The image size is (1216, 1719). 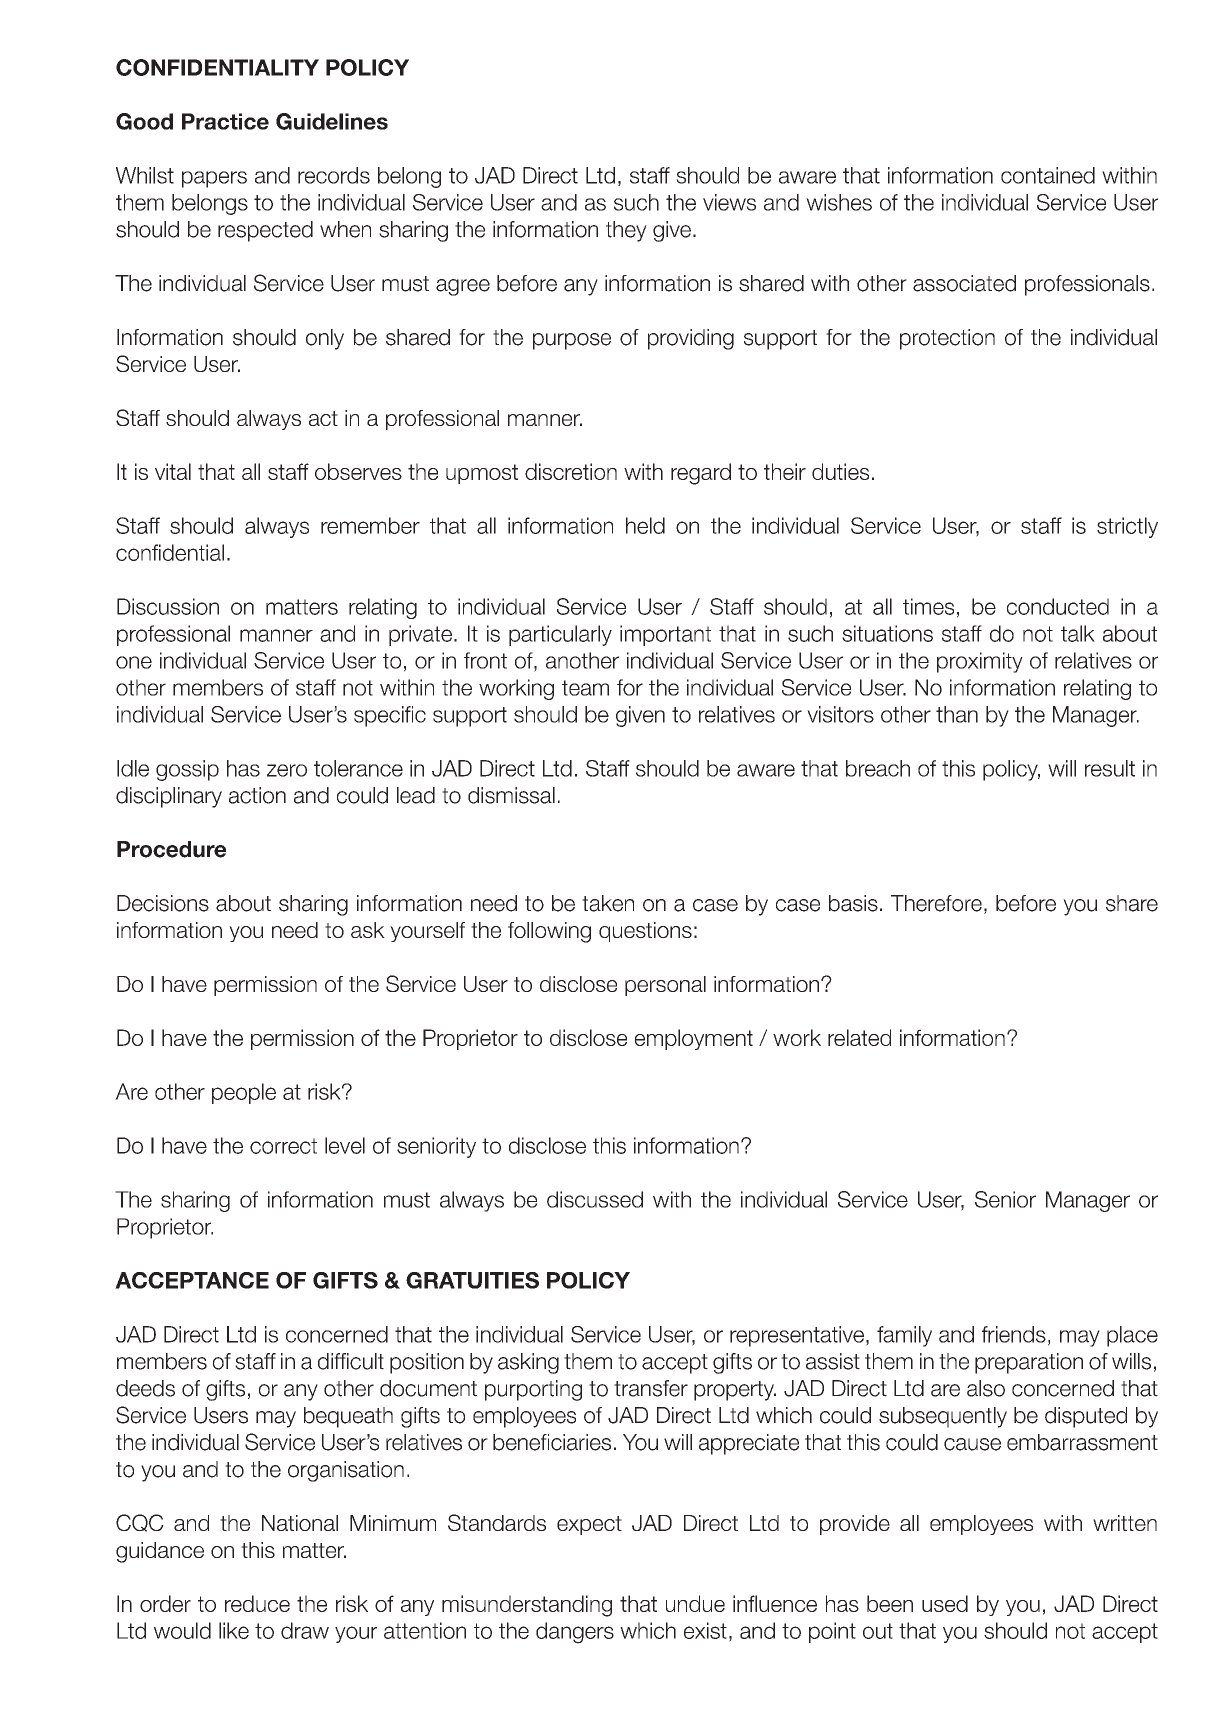 What do you see at coordinates (571, 471) in the screenshot?
I see `discretion` at bounding box center [571, 471].
